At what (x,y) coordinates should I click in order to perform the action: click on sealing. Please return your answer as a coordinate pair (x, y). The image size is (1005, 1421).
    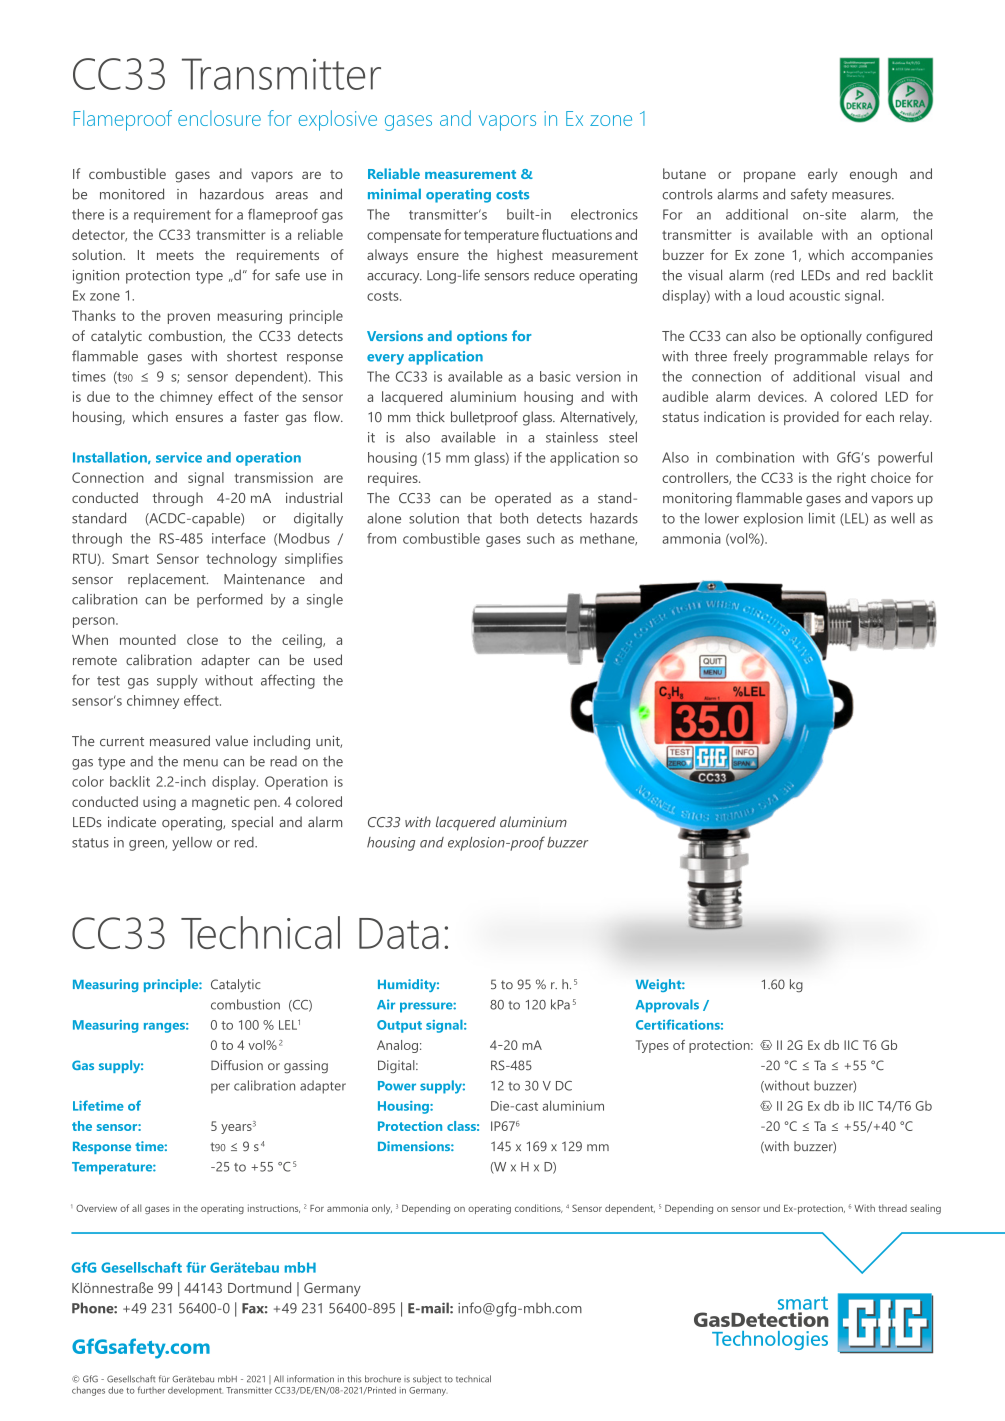
    Looking at the image, I should click on (925, 1209).
